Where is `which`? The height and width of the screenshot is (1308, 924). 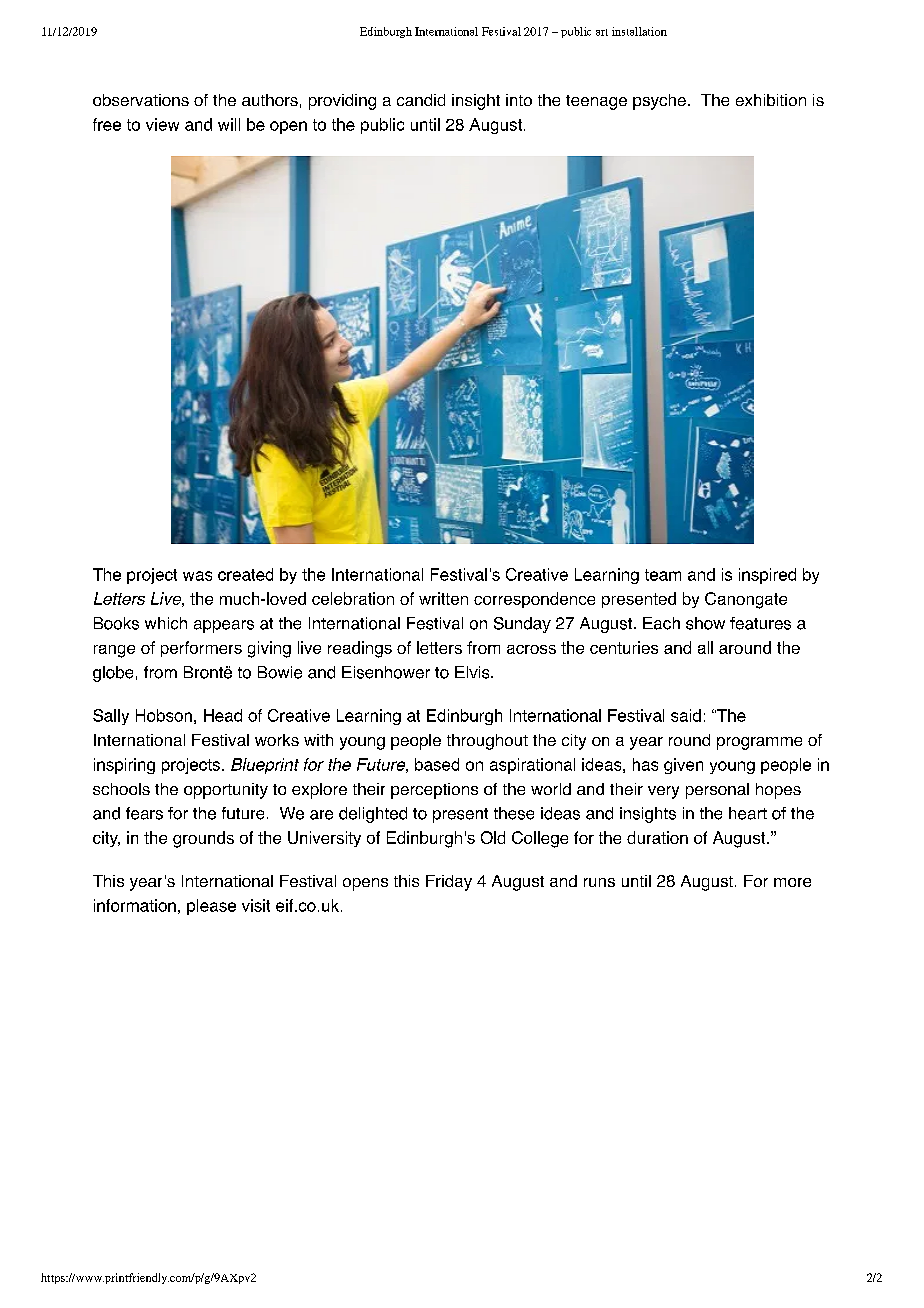
which is located at coordinates (166, 623).
